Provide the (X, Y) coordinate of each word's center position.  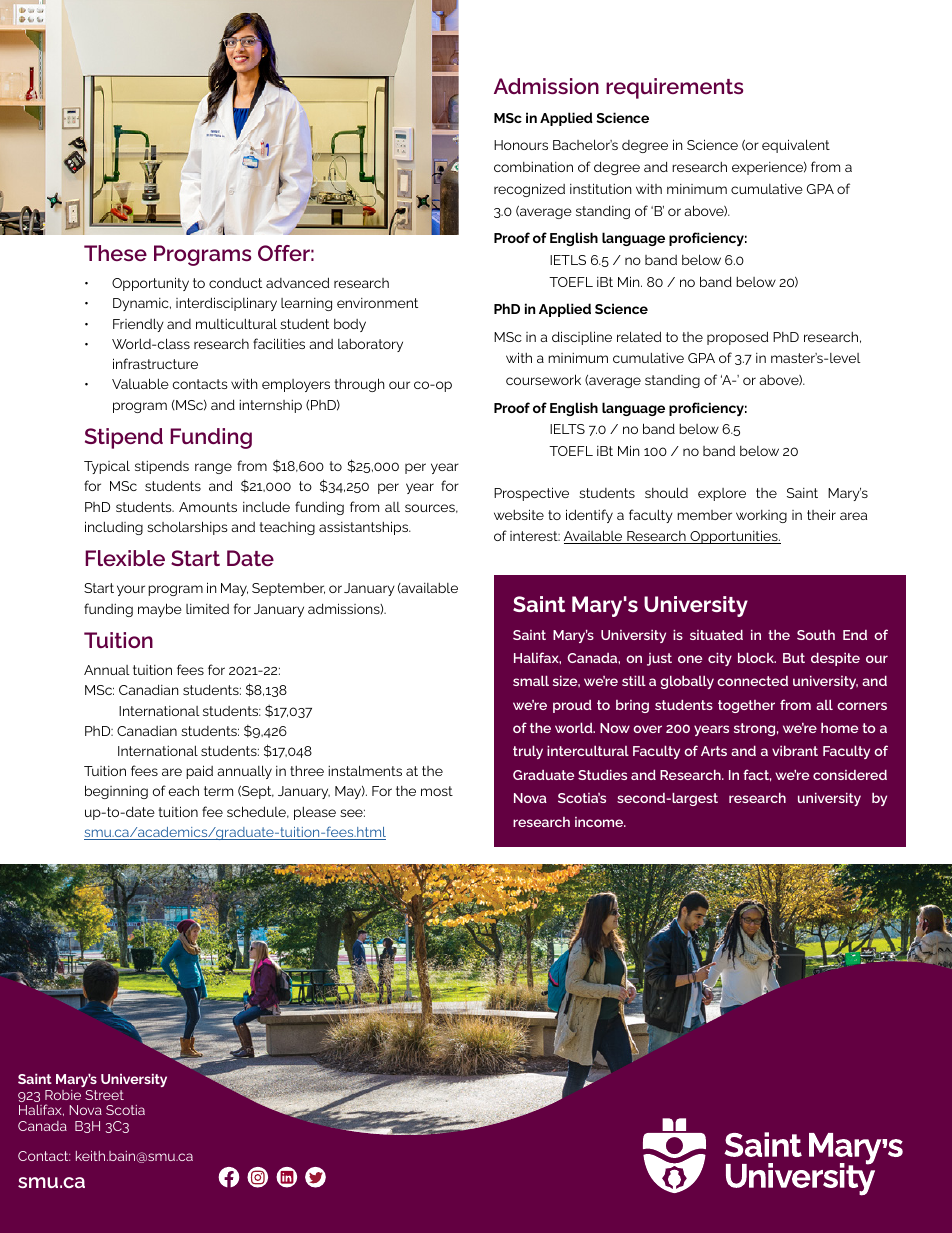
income (600, 822)
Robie (63, 1095)
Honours (521, 145)
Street (104, 1095)
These (115, 253)
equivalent (796, 146)
